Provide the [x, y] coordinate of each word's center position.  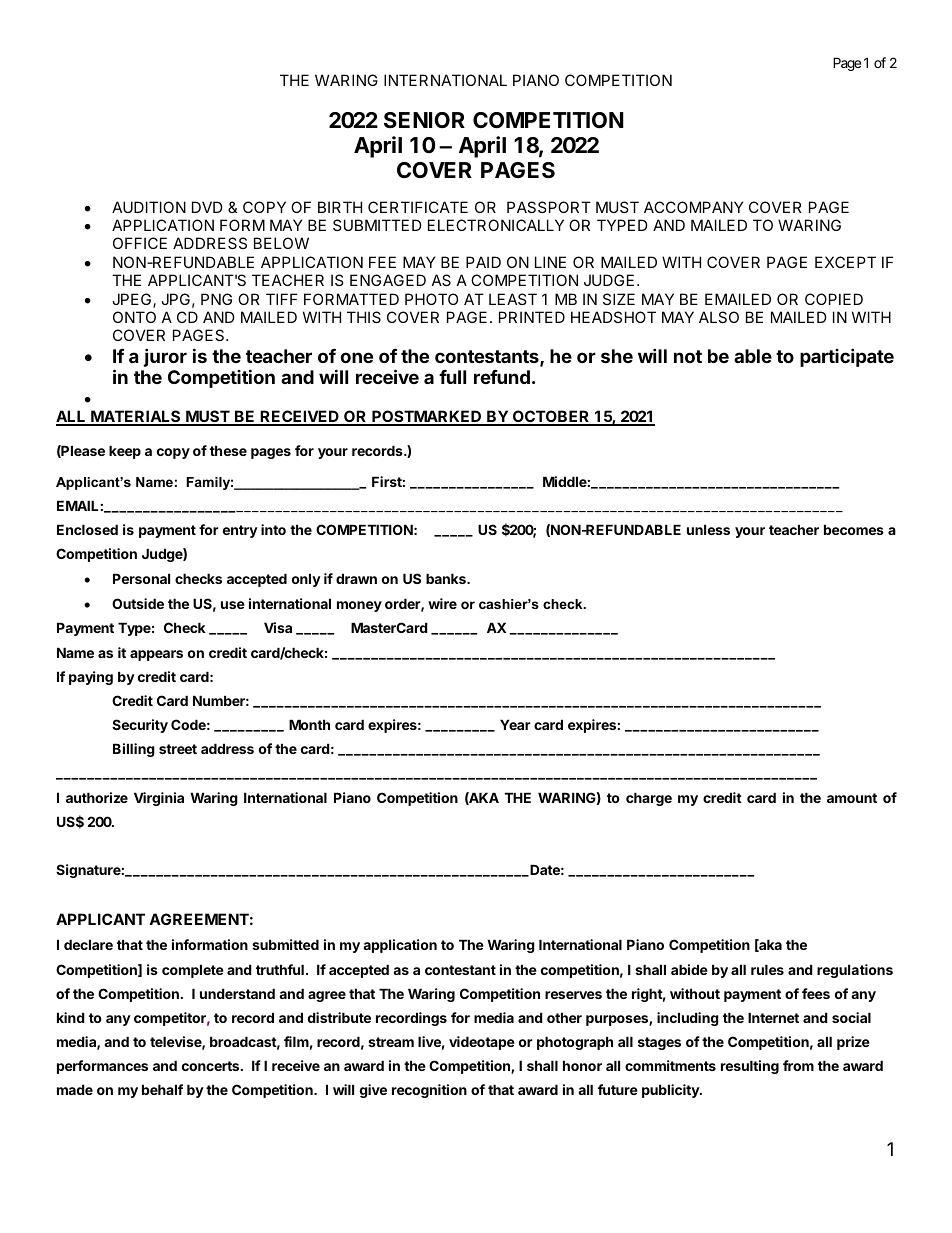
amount [852, 798]
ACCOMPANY [693, 207]
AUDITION [149, 207]
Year [515, 724]
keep [125, 452]
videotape [482, 1043]
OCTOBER [551, 417]
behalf [162, 1089]
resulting [750, 1067]
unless [708, 529]
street [178, 749]
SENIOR [424, 120]
